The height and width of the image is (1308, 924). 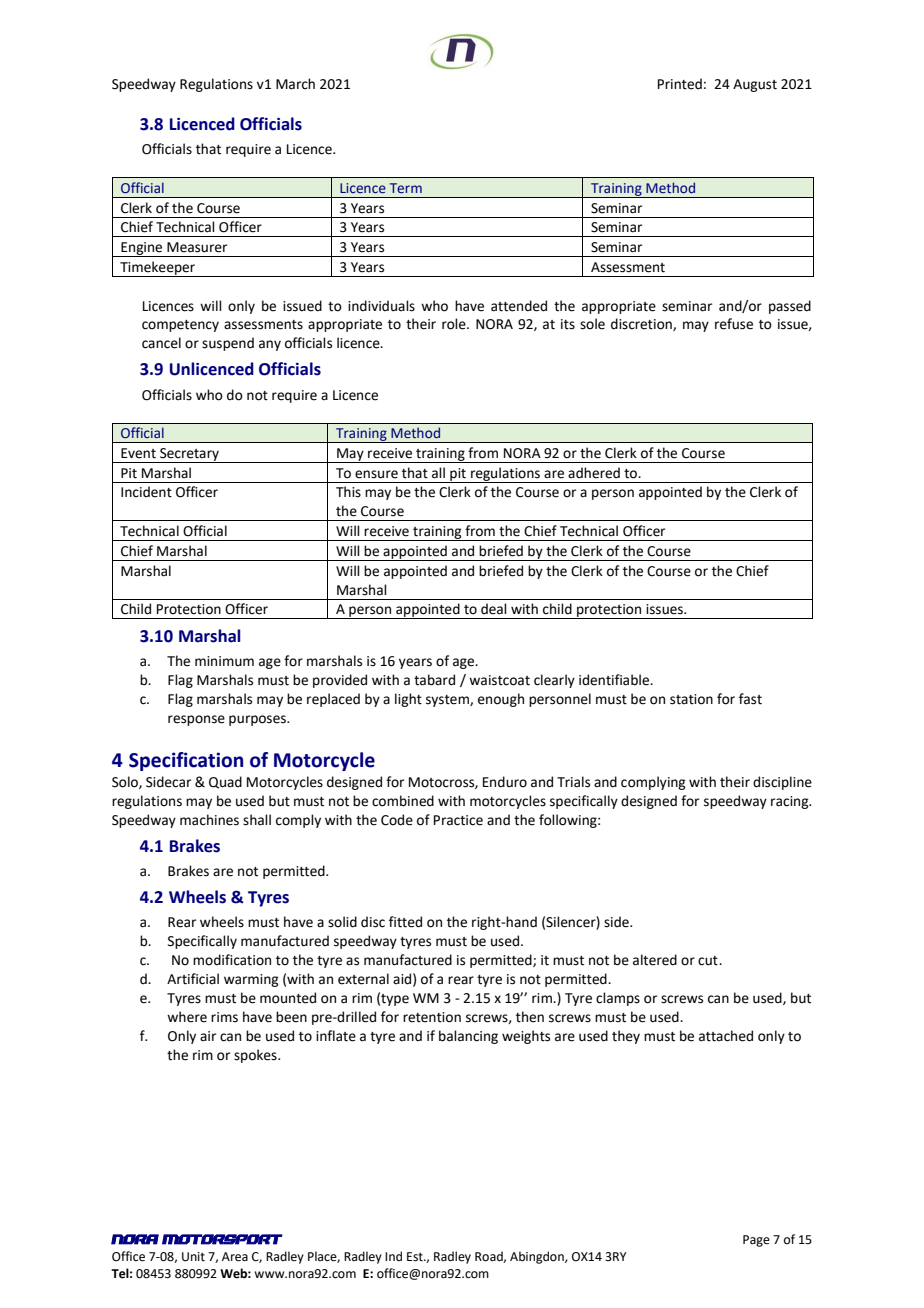 I want to click on Printed, so click(x=680, y=84).
